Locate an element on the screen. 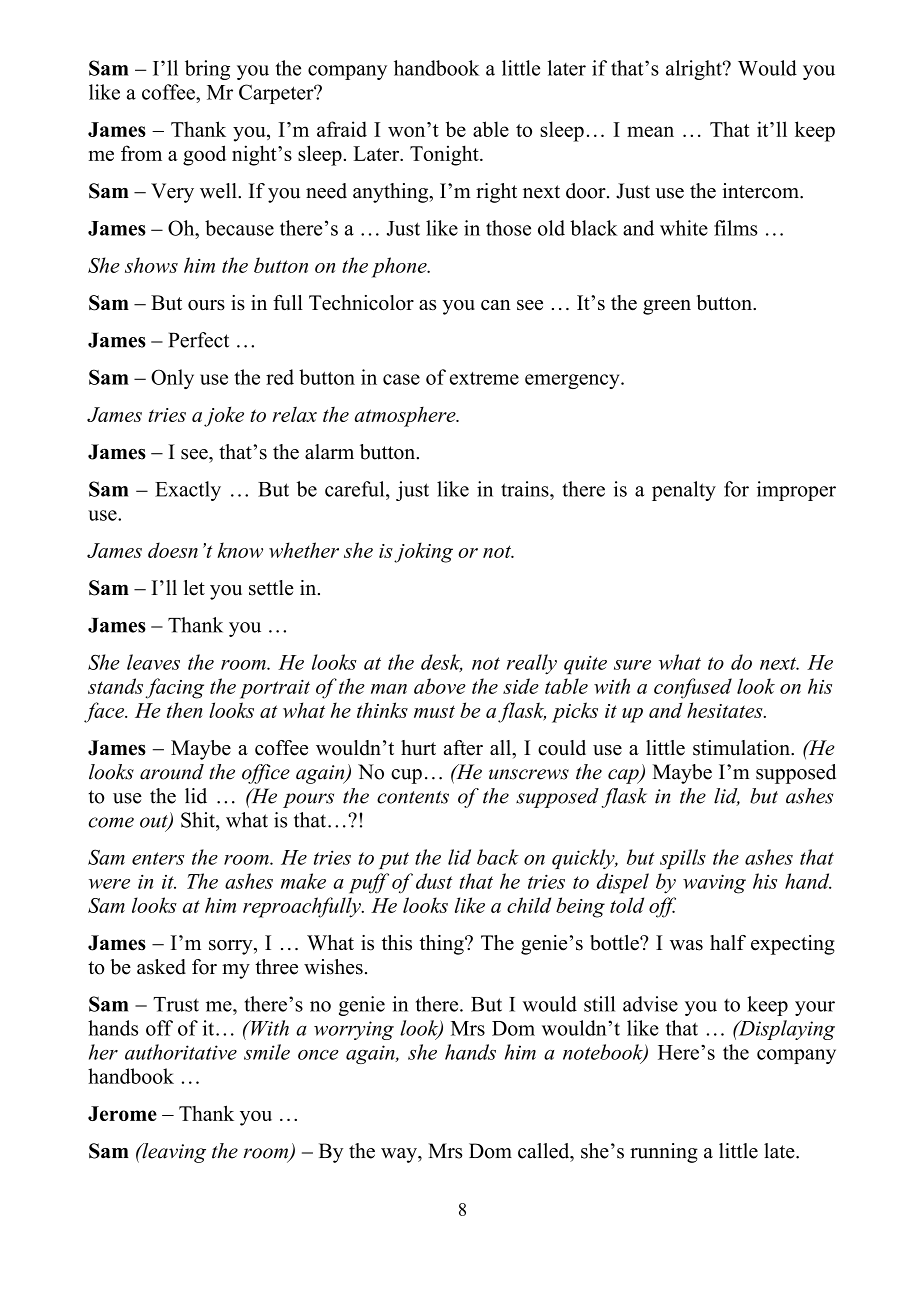 This screenshot has width=924, height=1308. worrying is located at coordinates (354, 1030).
